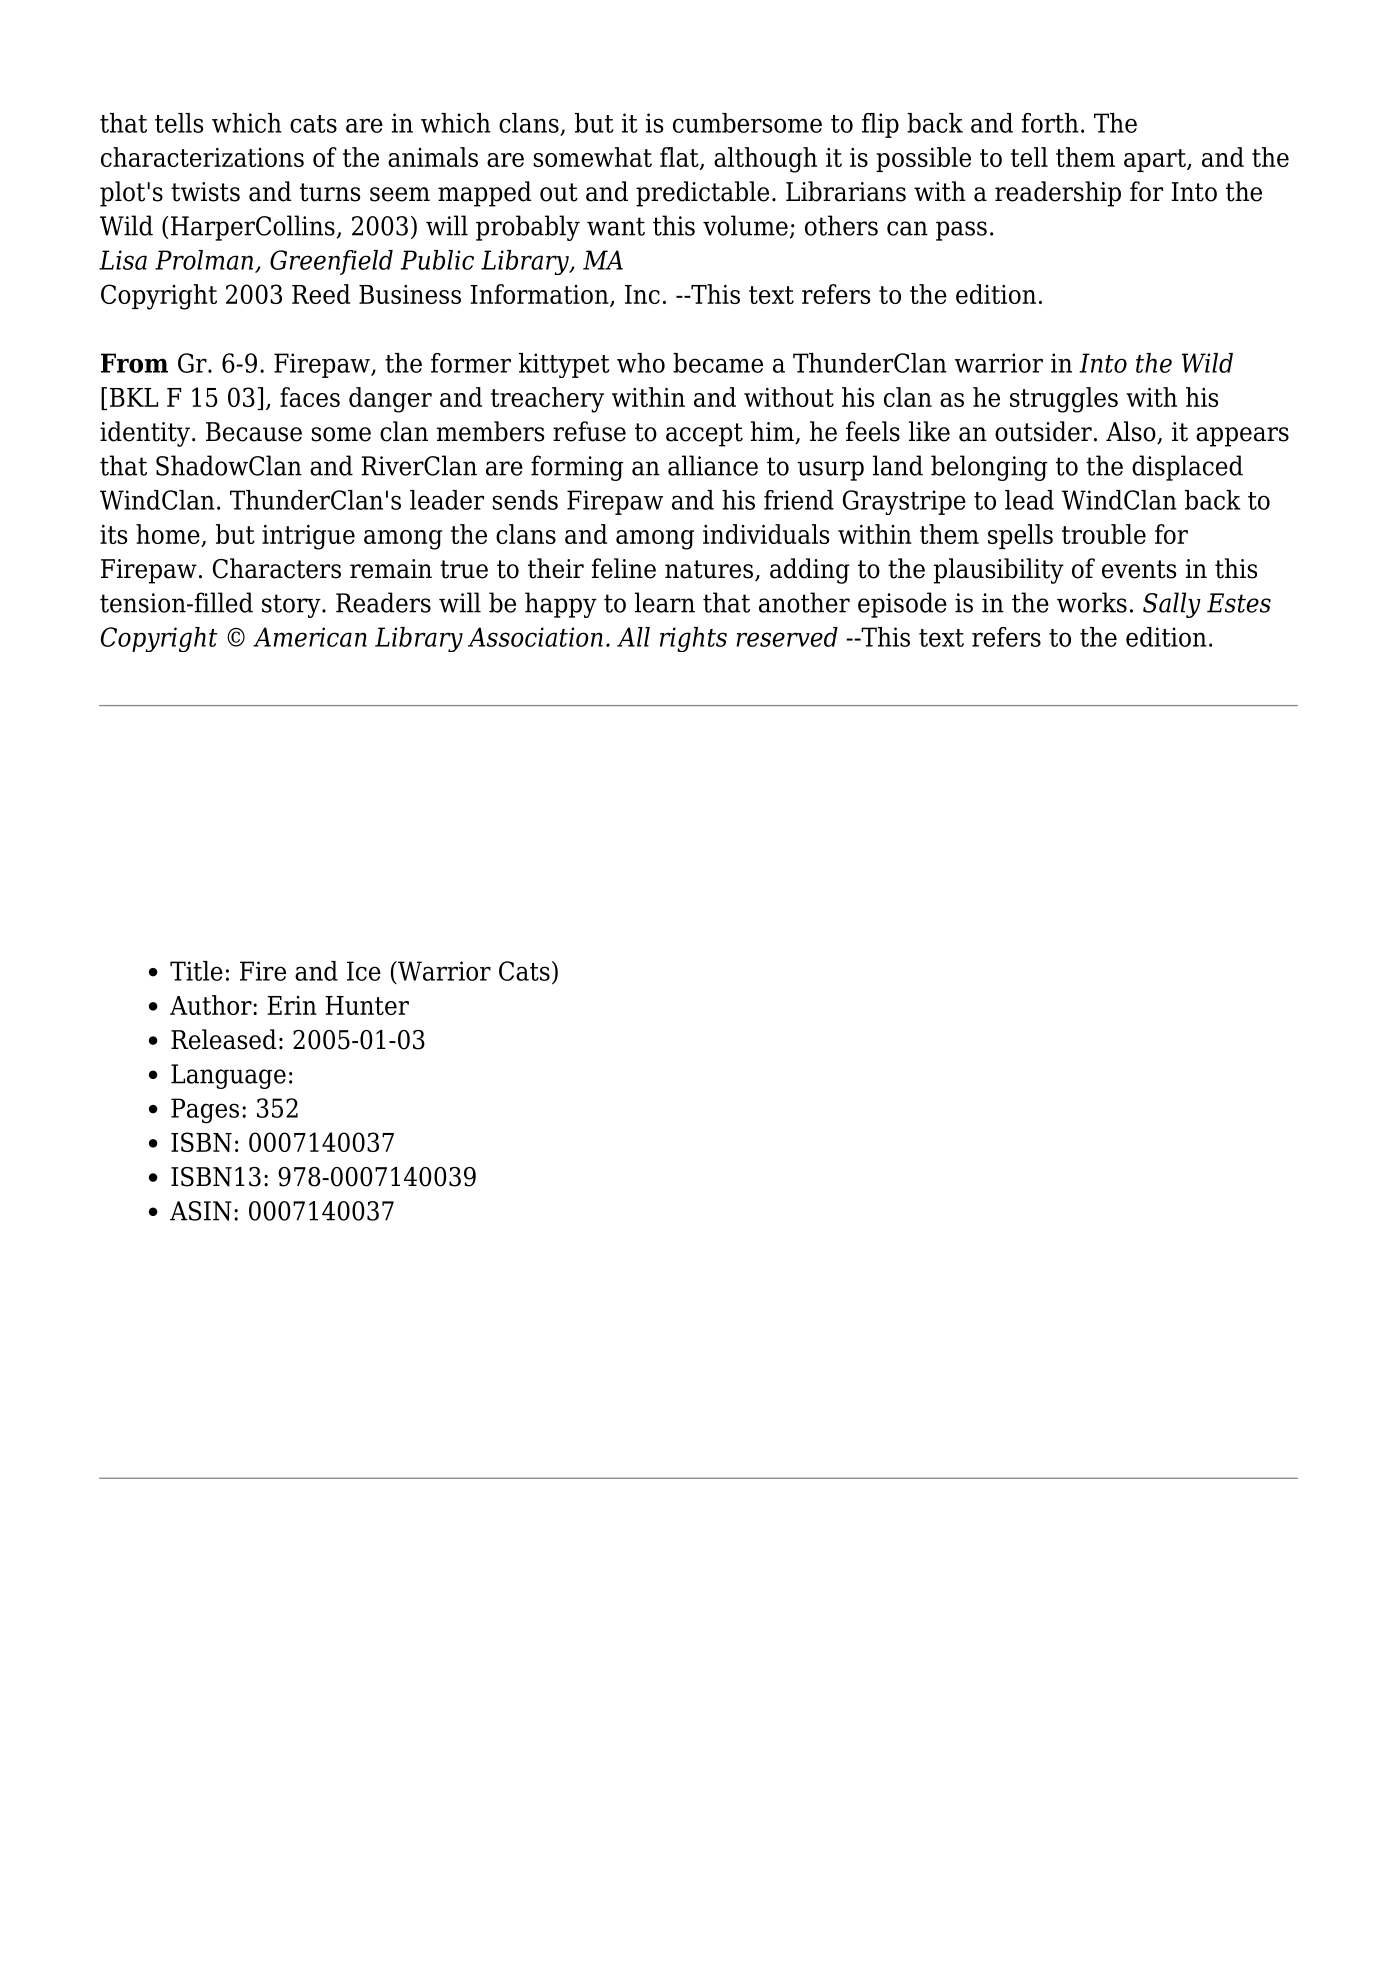  I want to click on predictable, so click(702, 194).
